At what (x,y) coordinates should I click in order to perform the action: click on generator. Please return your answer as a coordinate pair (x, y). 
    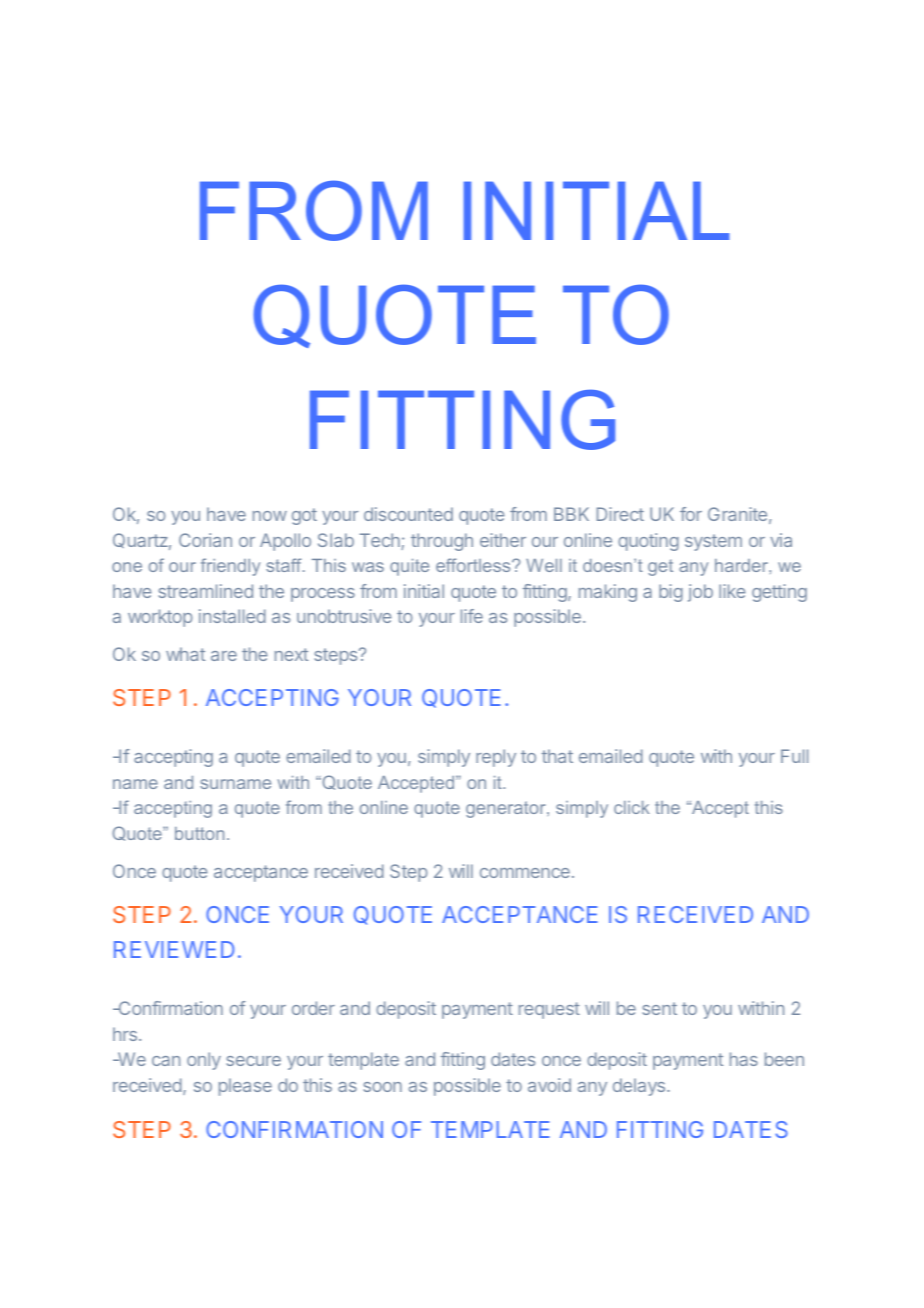
    Looking at the image, I should click on (507, 809).
